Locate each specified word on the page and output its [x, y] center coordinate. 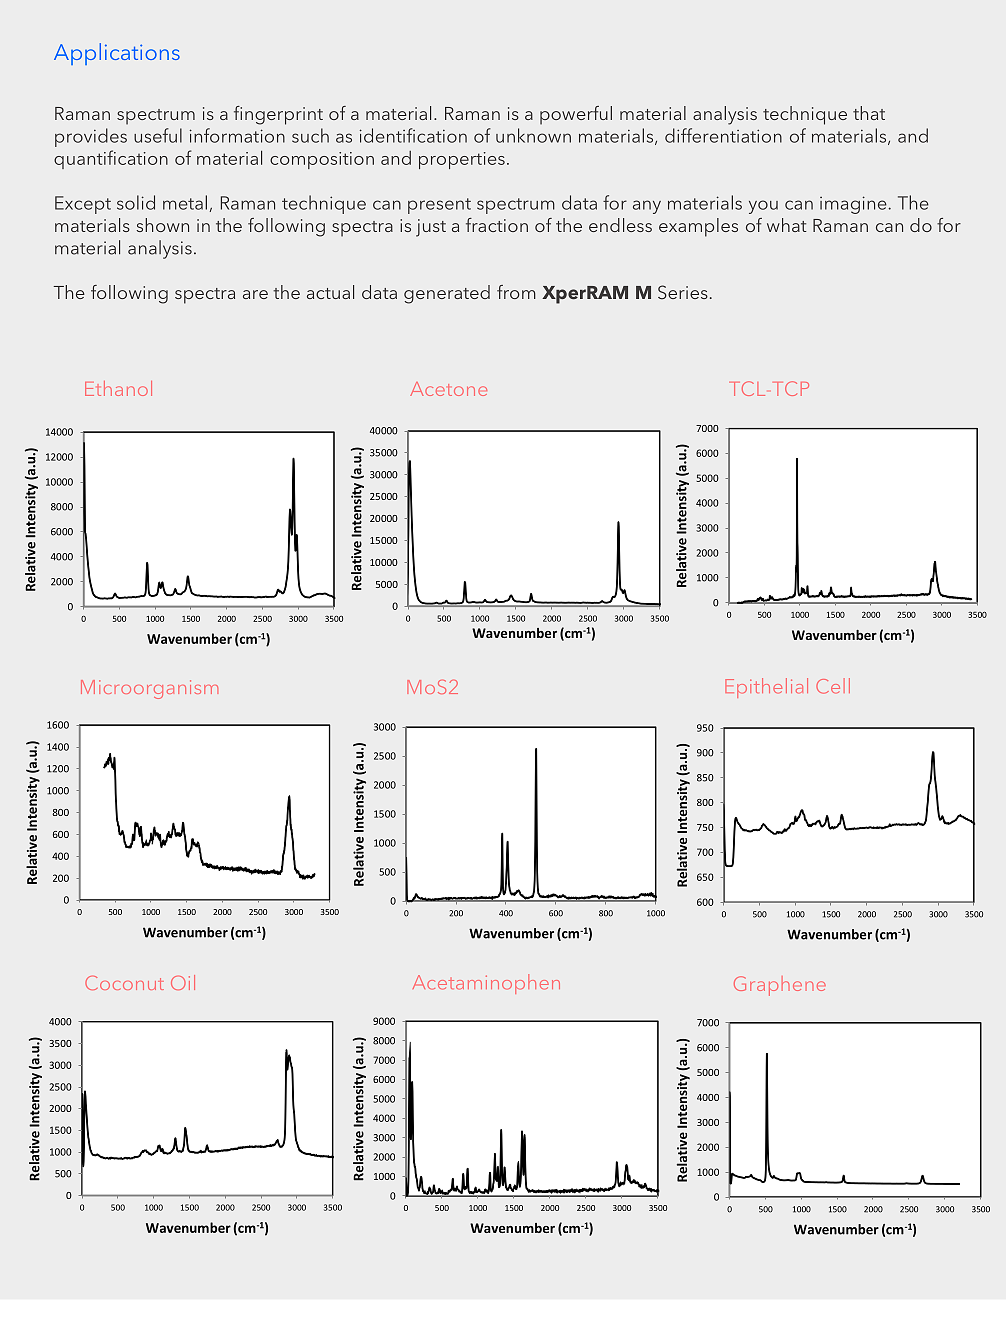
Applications [117, 54]
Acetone [448, 389]
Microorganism [149, 689]
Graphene [780, 986]
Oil [183, 982]
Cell [833, 686]
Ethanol [118, 388]
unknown [533, 135]
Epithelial [766, 688]
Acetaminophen [486, 984]
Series [683, 292]
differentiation [723, 135]
